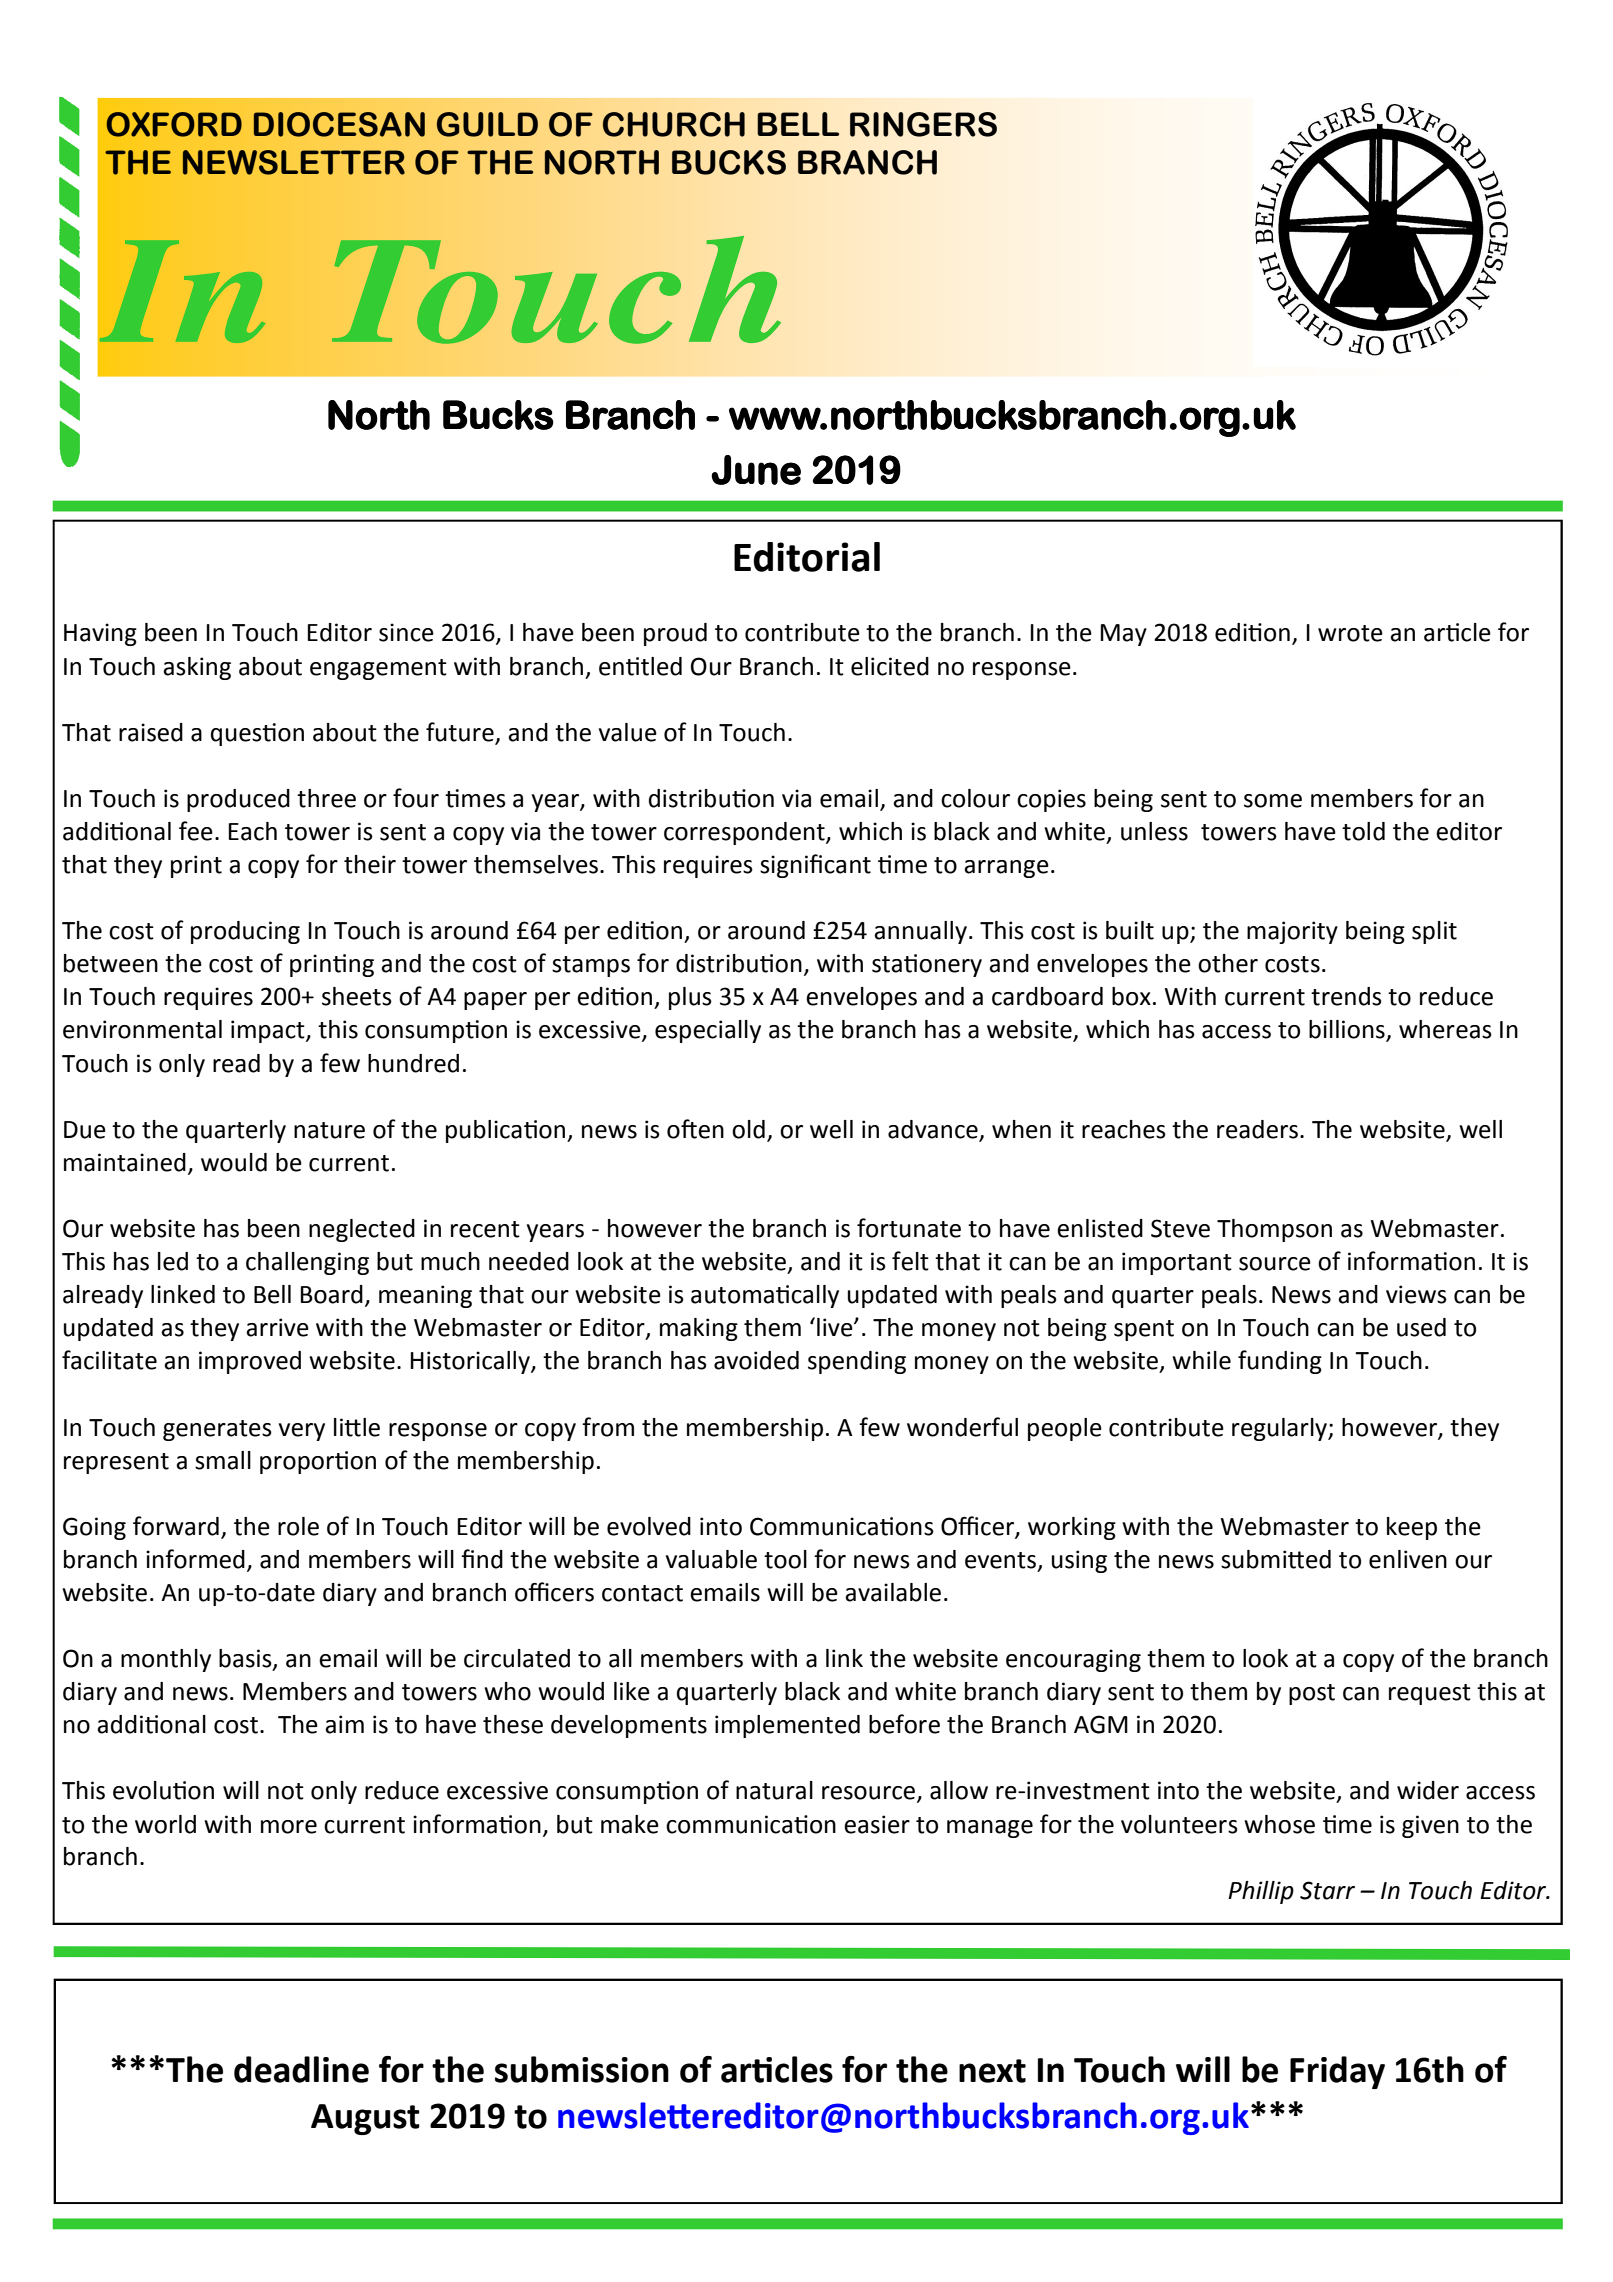 The width and height of the document is (1613, 2282). I want to click on Friday, so click(1337, 2072).
